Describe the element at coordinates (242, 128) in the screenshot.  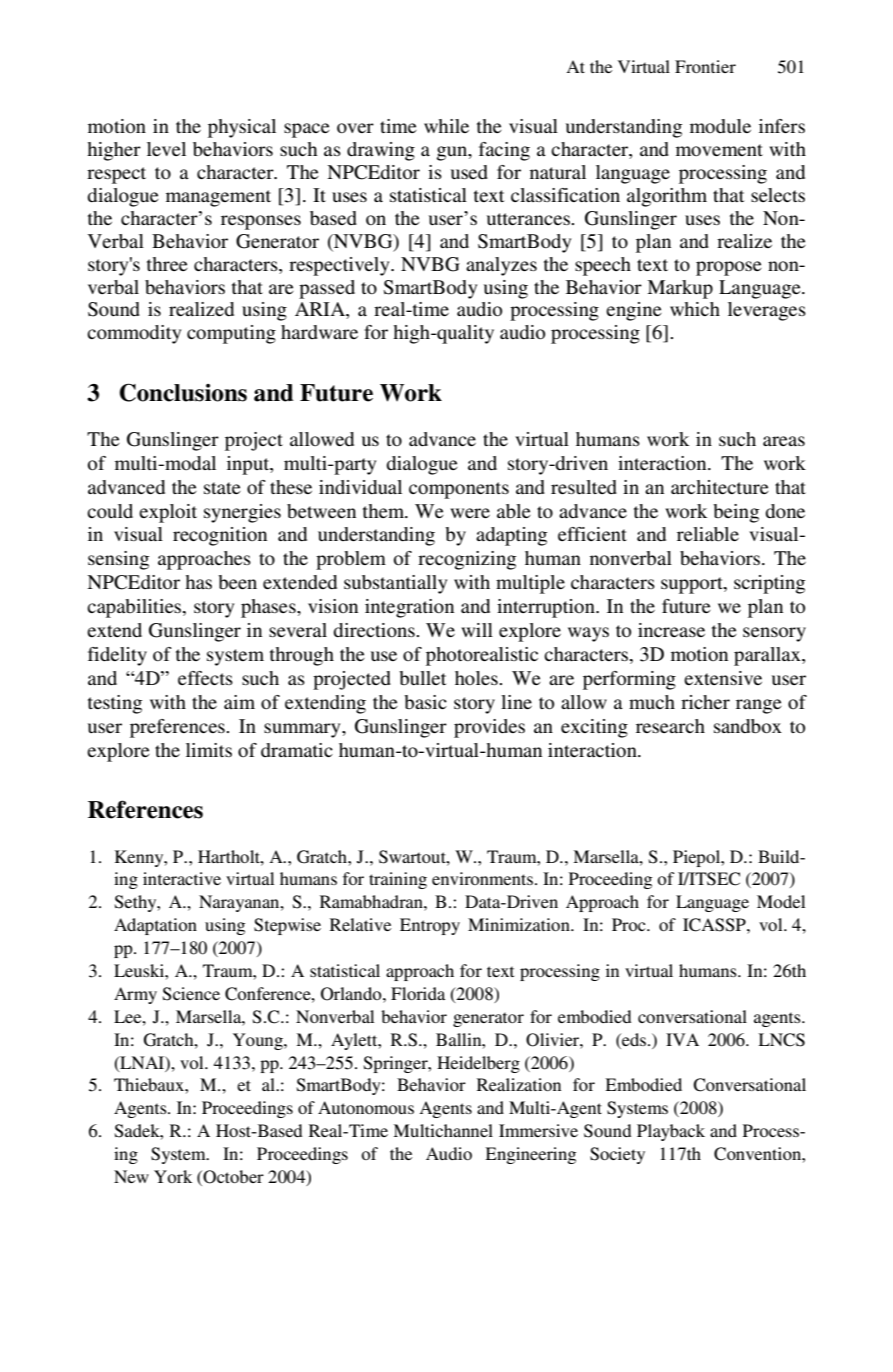
I see `physical` at that location.
